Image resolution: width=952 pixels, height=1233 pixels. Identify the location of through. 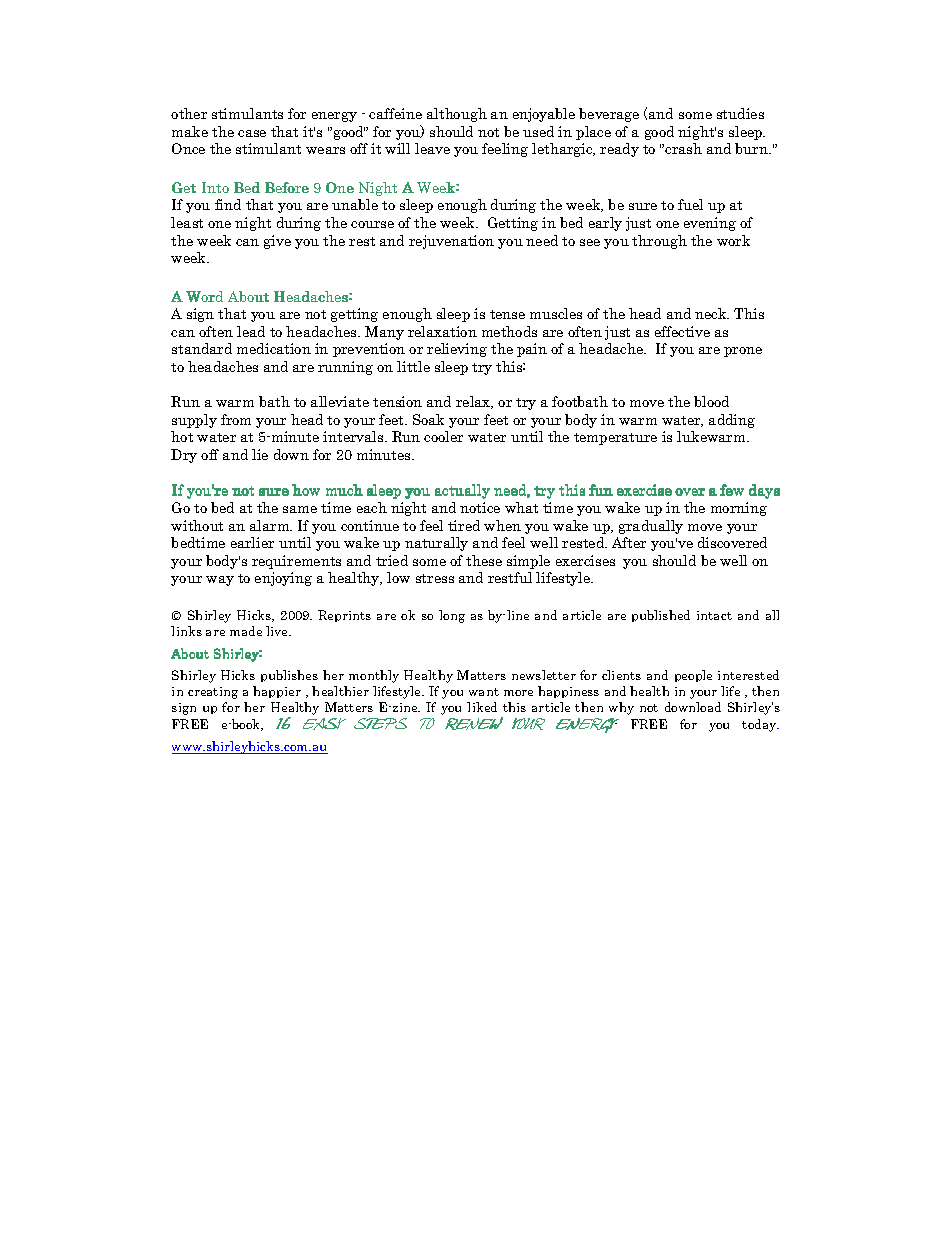
(659, 242).
